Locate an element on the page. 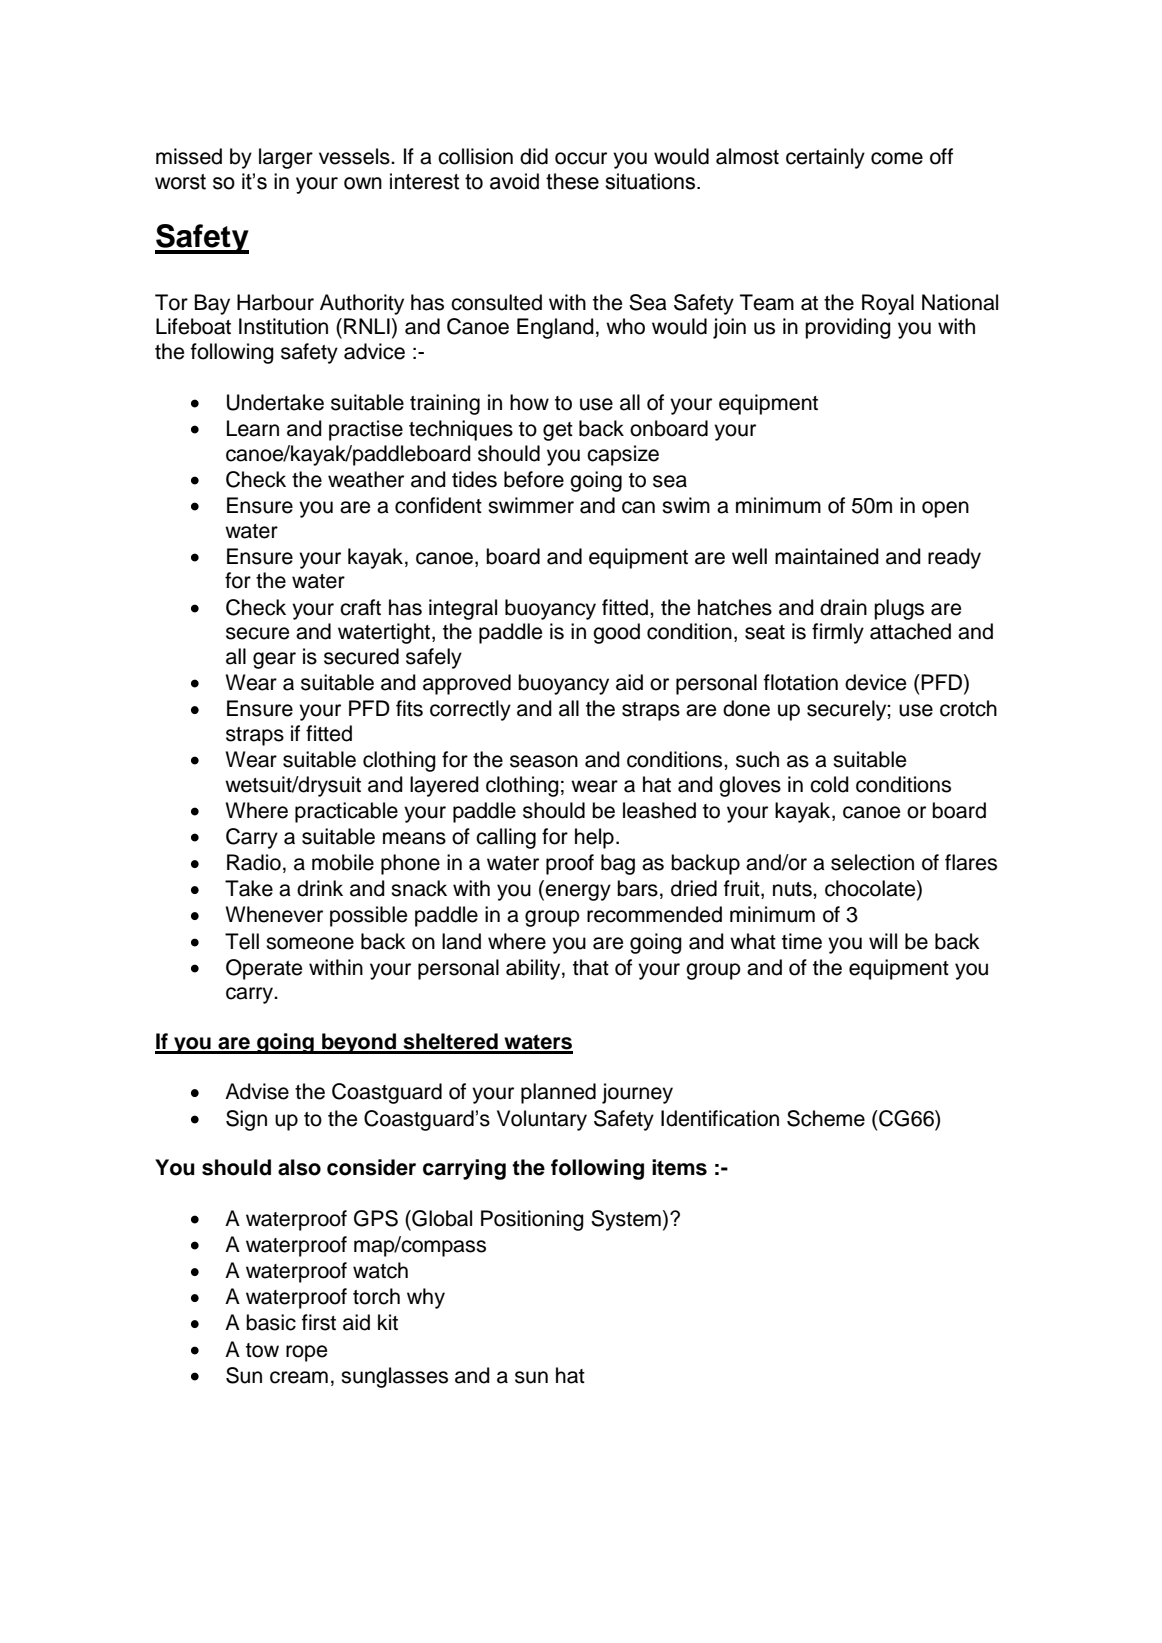 The width and height of the document is (1162, 1643). these is located at coordinates (572, 181).
